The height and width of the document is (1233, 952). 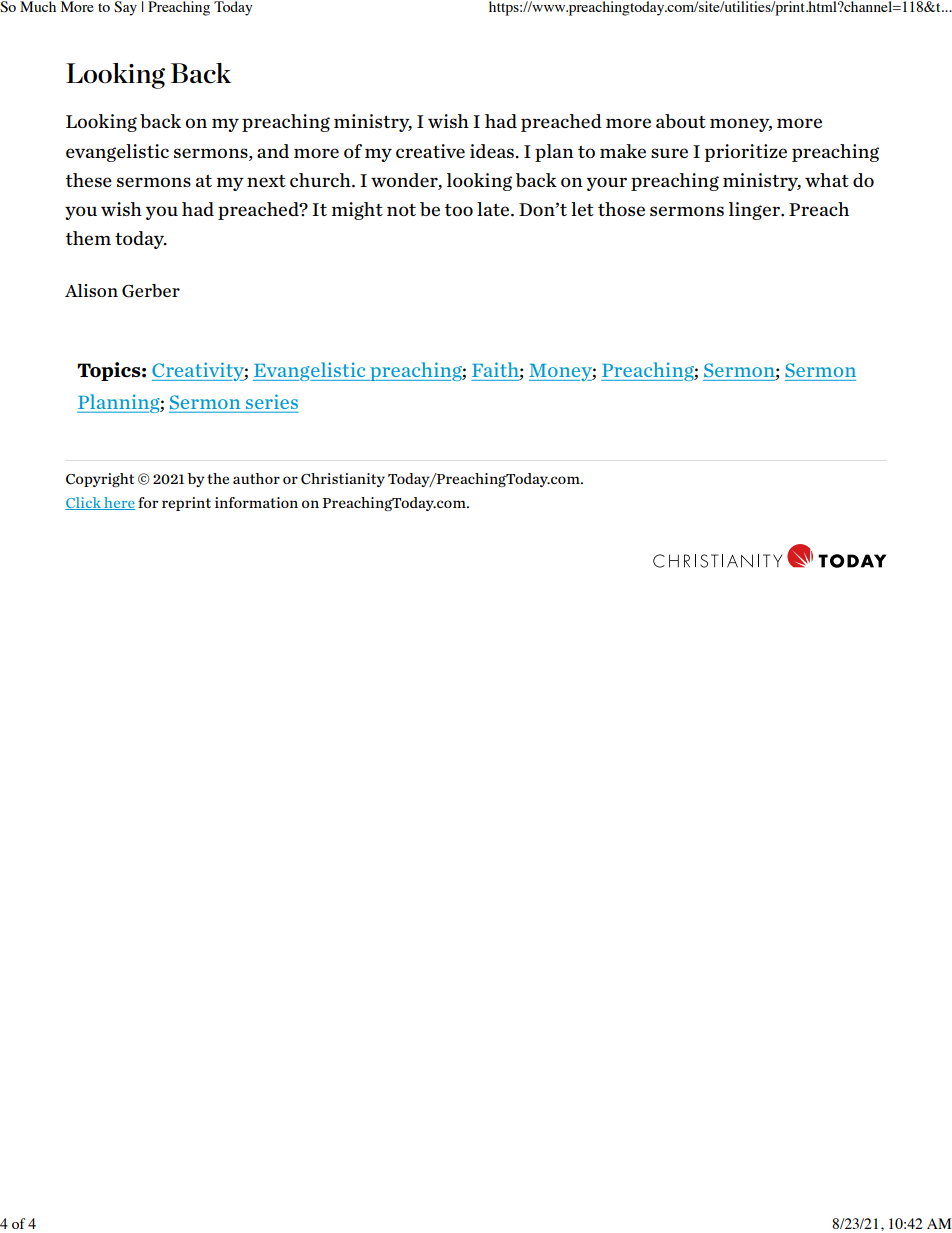 I want to click on Much, so click(x=38, y=6).
